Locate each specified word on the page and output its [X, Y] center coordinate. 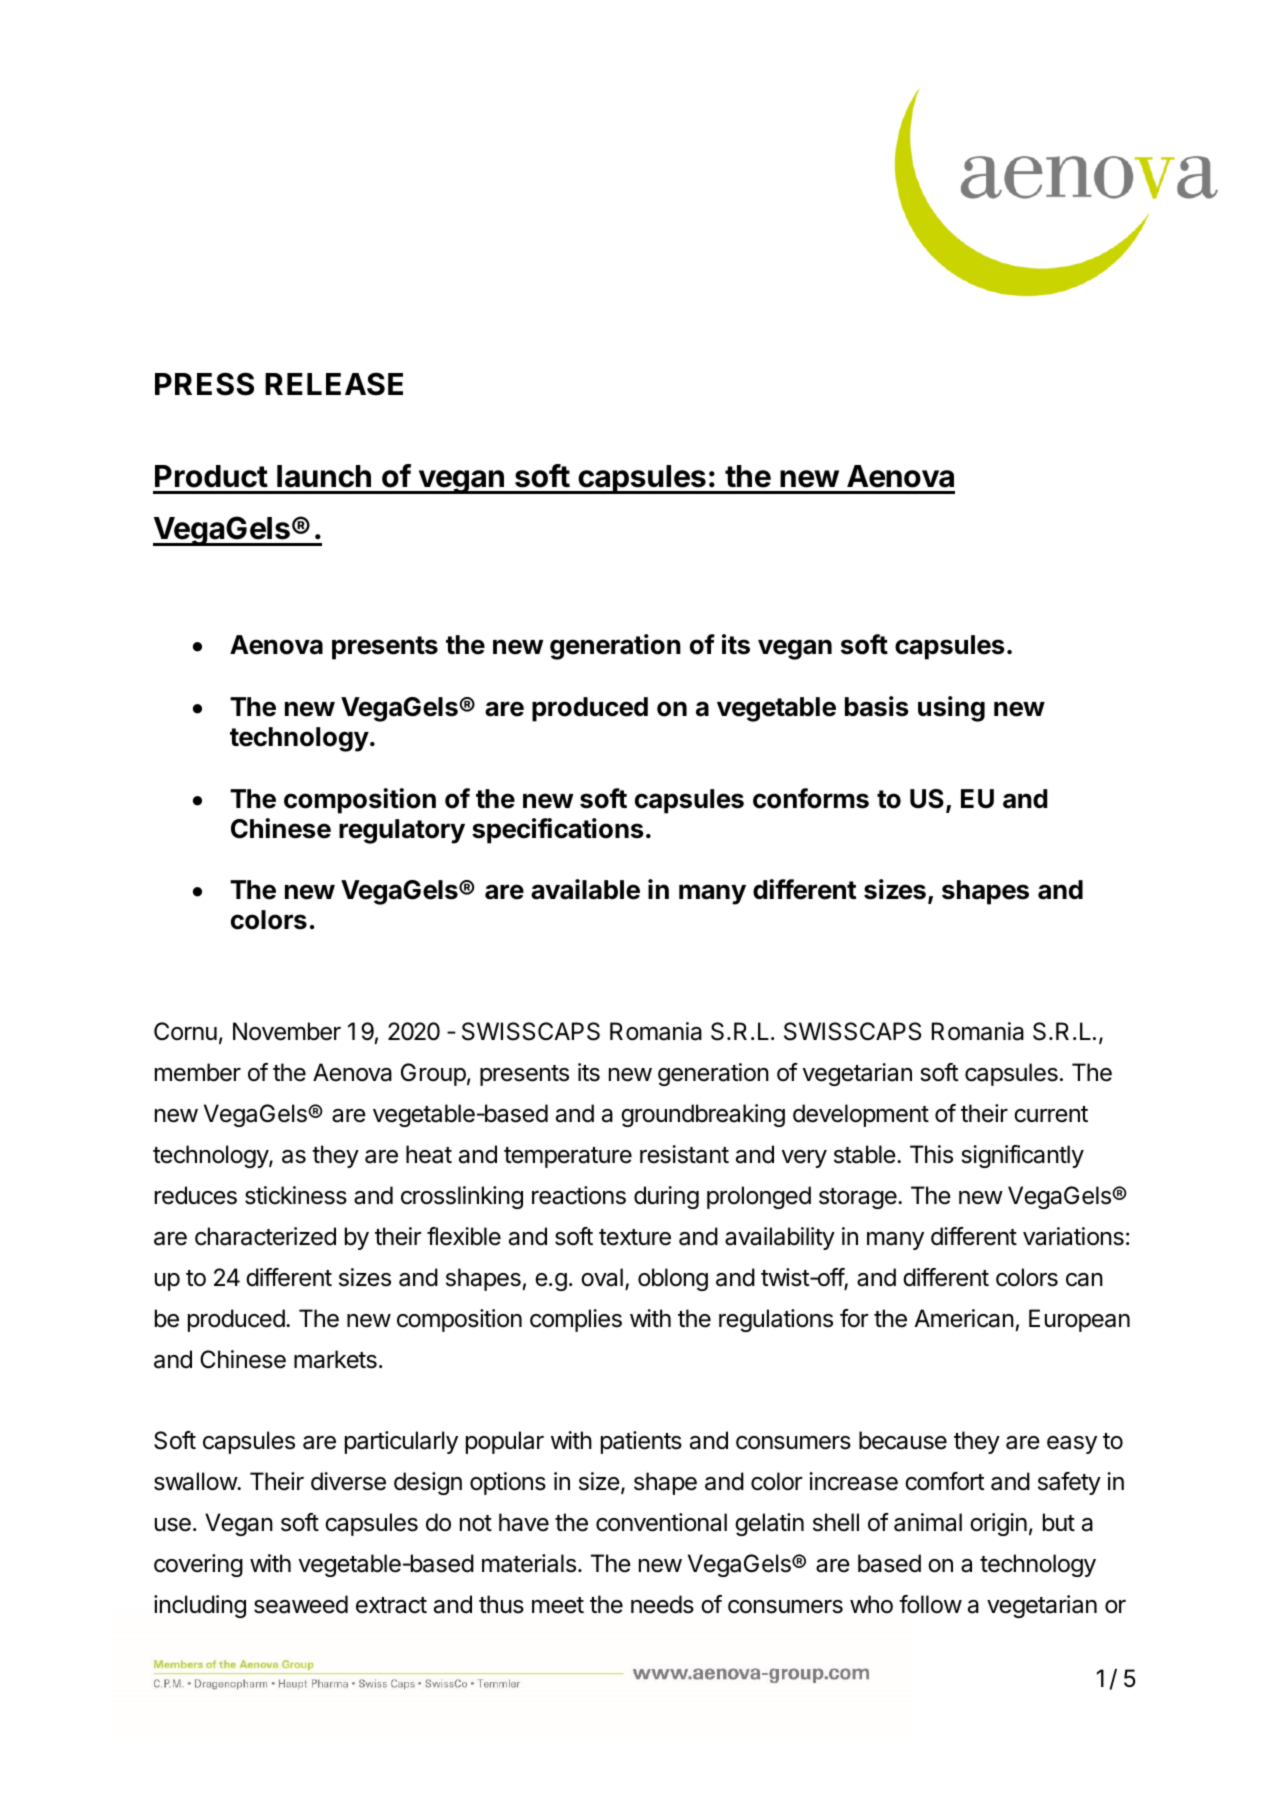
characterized [265, 1236]
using [951, 709]
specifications [558, 831]
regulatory [402, 831]
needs [662, 1604]
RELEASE [334, 384]
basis [877, 706]
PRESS [204, 384]
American [964, 1318]
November [287, 1031]
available [585, 889]
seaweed [301, 1604]
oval [602, 1277]
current [1051, 1114]
